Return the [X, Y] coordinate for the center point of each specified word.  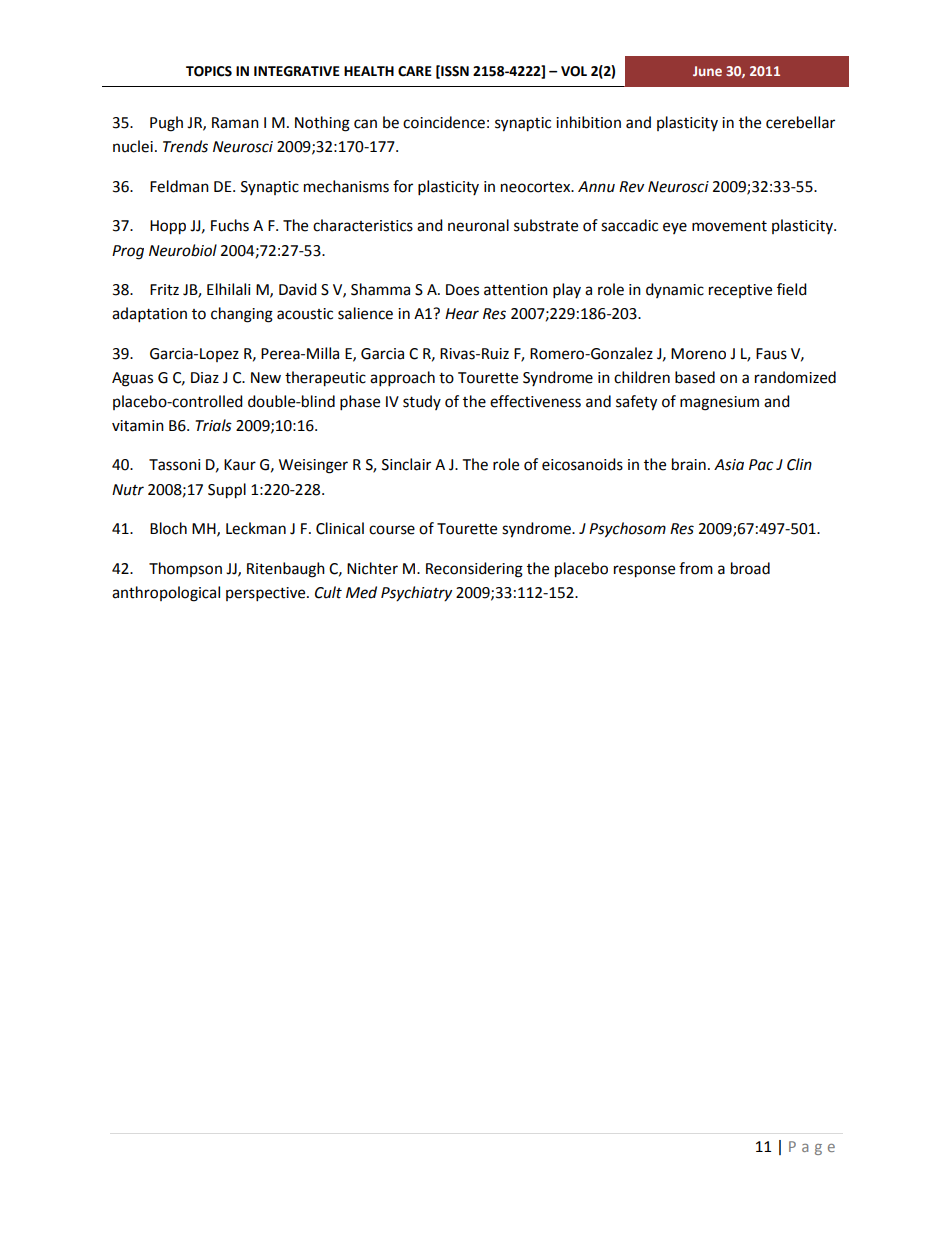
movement [729, 226]
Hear [462, 314]
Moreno [698, 354]
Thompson [185, 569]
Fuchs [230, 225]
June [707, 71]
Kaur [240, 465]
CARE [415, 71]
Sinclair [406, 464]
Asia [729, 465]
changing [242, 315]
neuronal [478, 225]
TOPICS [209, 71]
